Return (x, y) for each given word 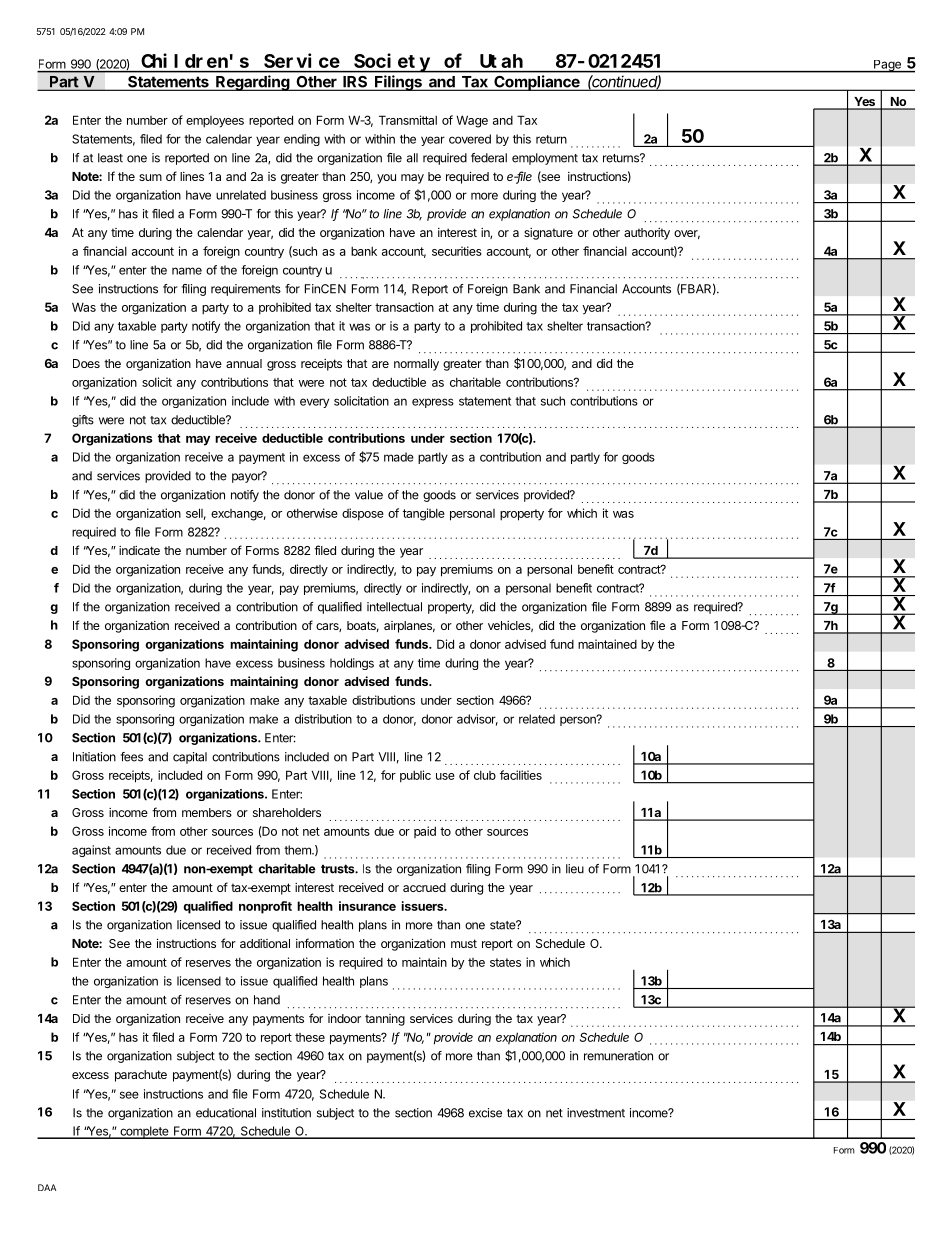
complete (144, 1132)
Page (887, 66)
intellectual (394, 607)
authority (647, 234)
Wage (472, 121)
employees (215, 122)
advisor (477, 720)
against (91, 851)
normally (416, 365)
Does (86, 363)
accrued (424, 887)
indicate (139, 550)
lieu (575, 869)
